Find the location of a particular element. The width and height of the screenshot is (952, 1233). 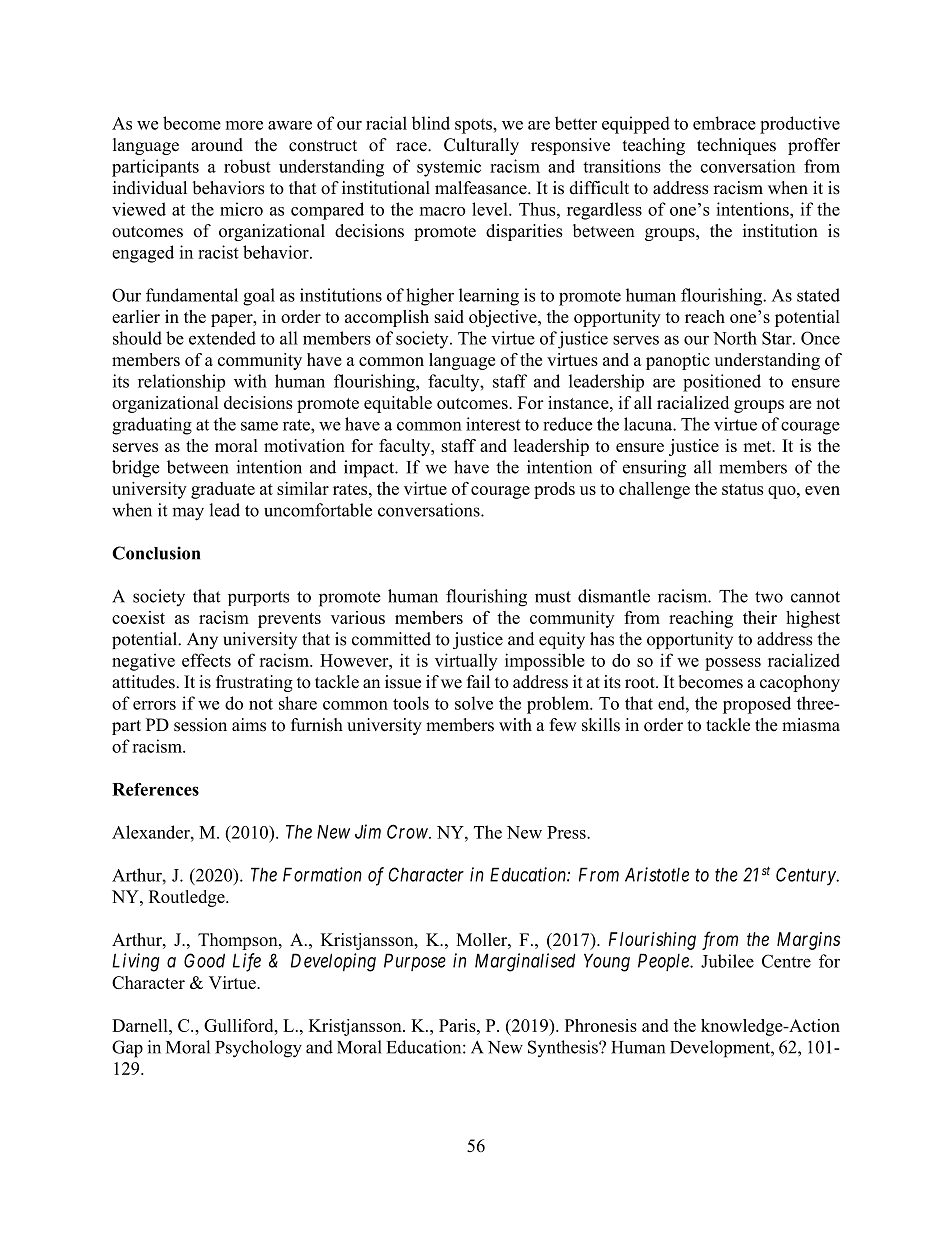

Psychology is located at coordinates (258, 1049).
